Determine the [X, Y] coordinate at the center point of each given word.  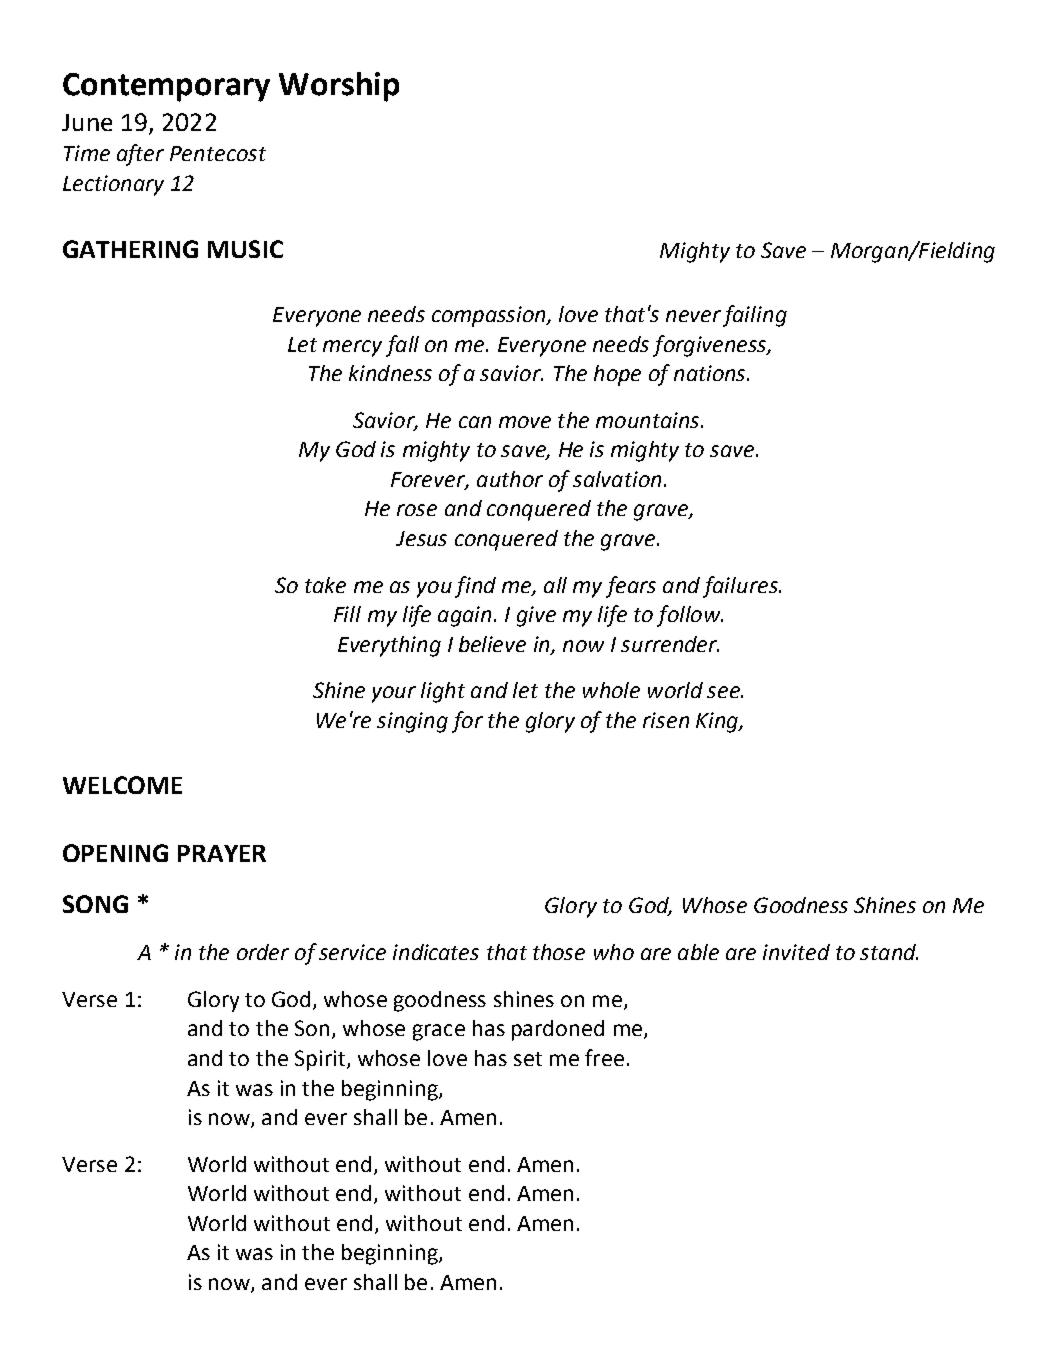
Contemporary [166, 87]
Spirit [321, 1060]
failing [755, 316]
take [325, 585]
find [475, 587]
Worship [339, 87]
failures [741, 587]
